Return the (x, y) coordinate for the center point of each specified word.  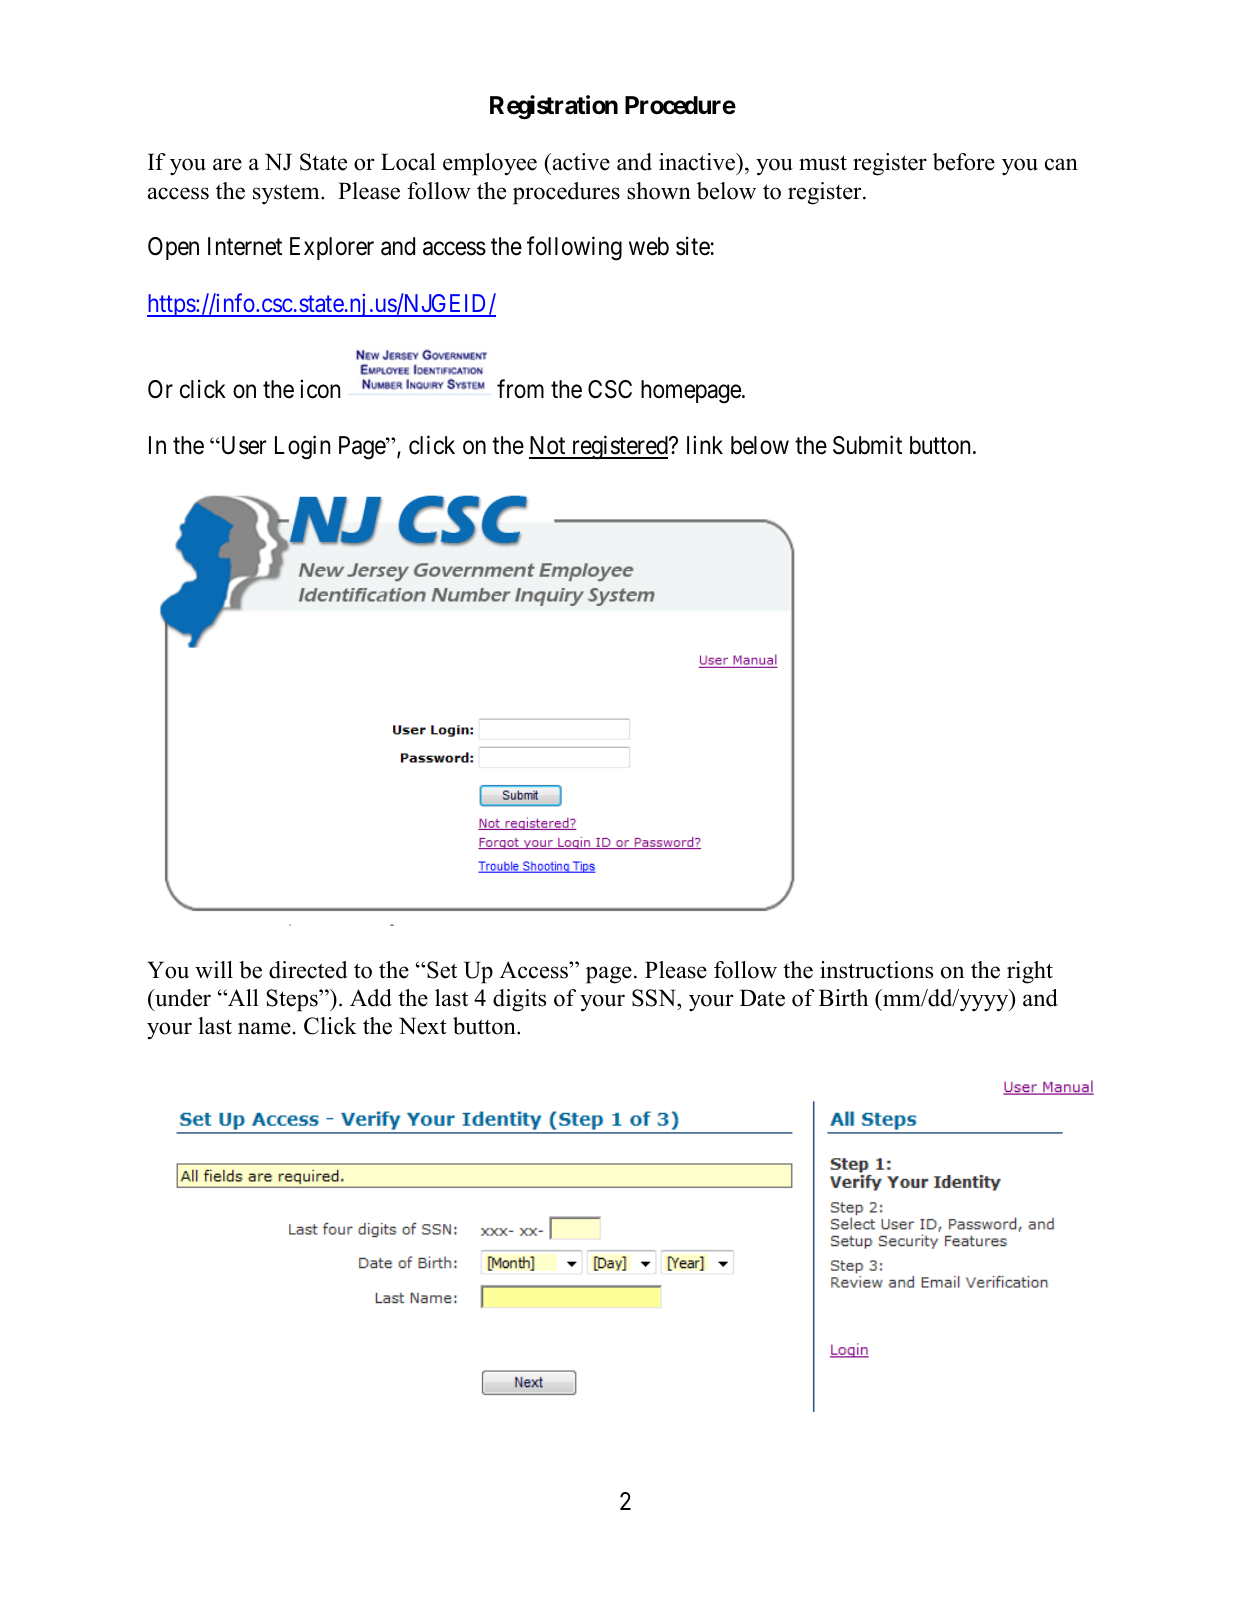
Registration (554, 107)
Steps (293, 1000)
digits (519, 1000)
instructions (876, 970)
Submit (867, 445)
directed (308, 970)
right (1030, 972)
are (227, 164)
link (705, 445)
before (964, 162)
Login (302, 448)
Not (548, 447)
